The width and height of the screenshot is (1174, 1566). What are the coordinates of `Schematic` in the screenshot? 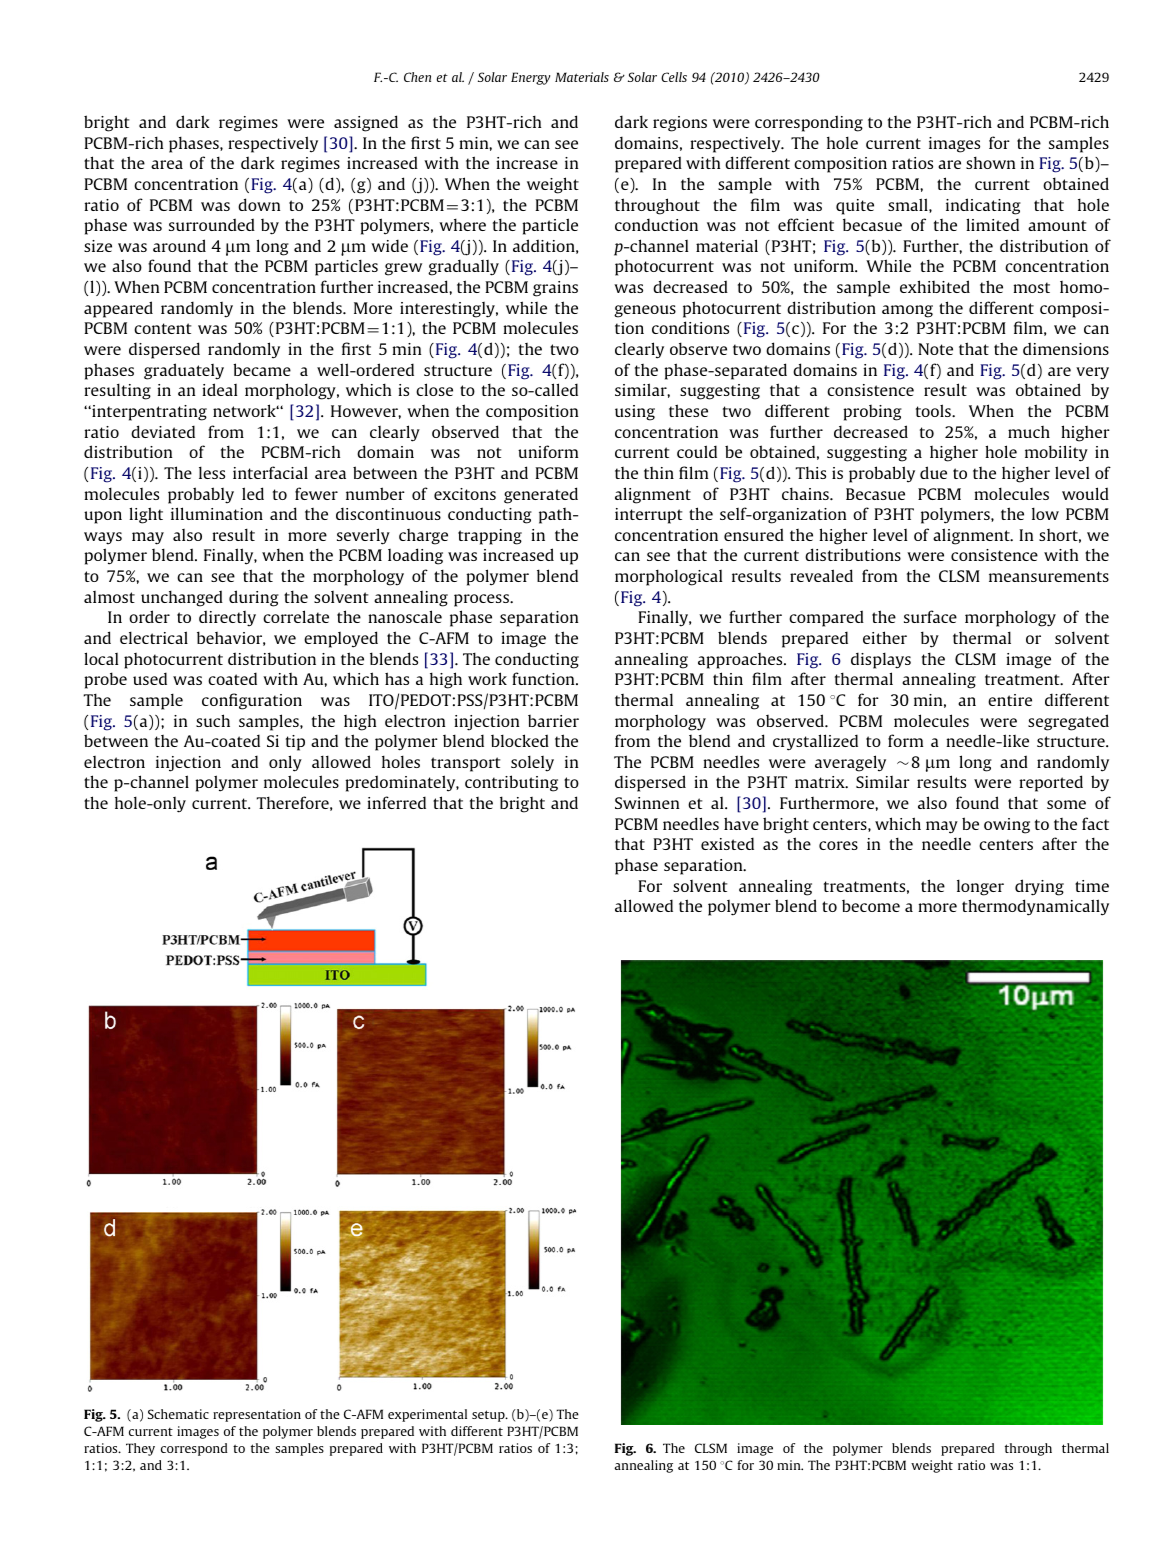 It's located at (178, 1414).
